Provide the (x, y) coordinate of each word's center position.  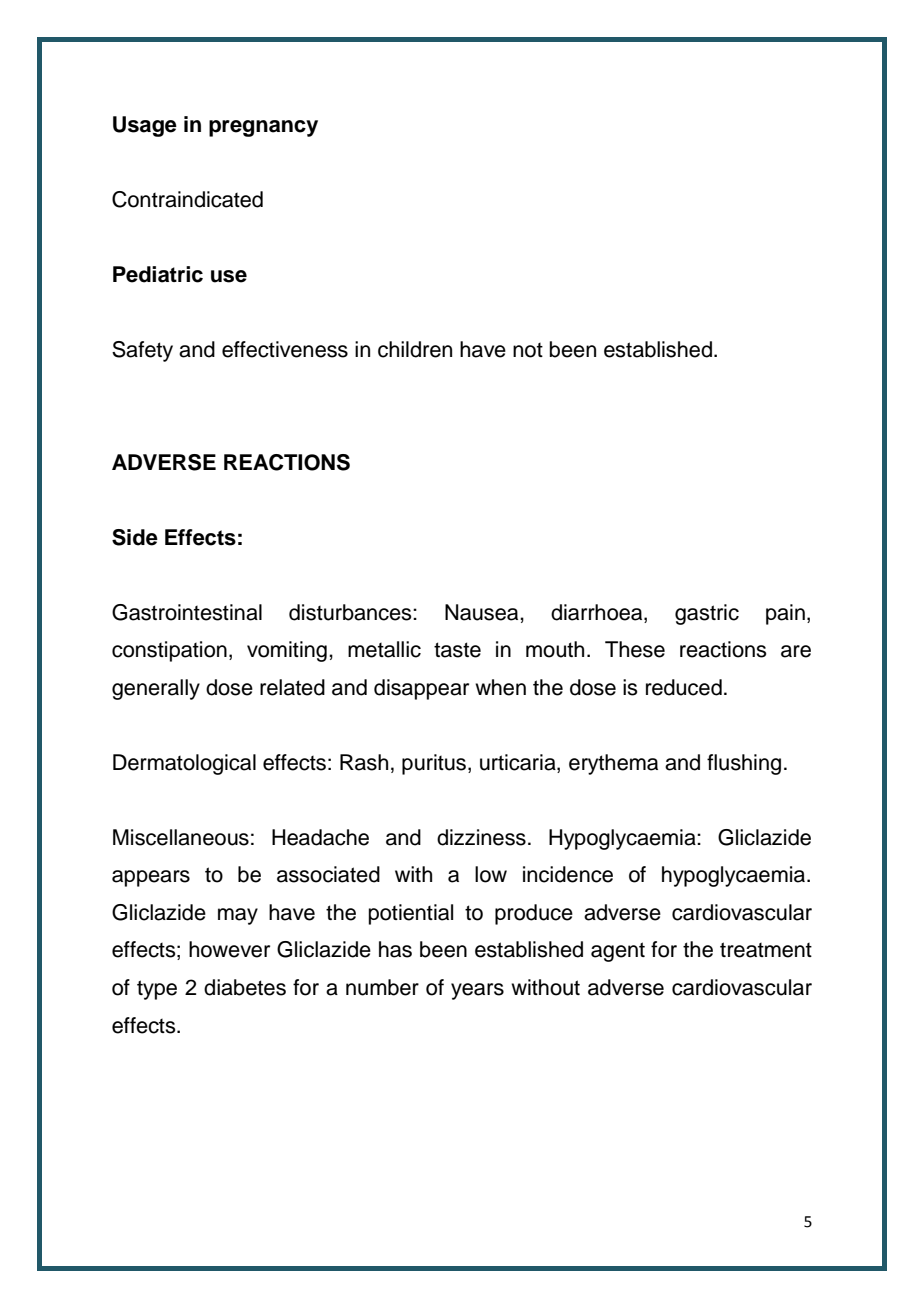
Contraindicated (187, 199)
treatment (766, 950)
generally (156, 689)
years (477, 991)
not (528, 350)
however (229, 949)
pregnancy (263, 128)
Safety (142, 351)
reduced (684, 687)
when (500, 687)
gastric (707, 614)
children (415, 349)
